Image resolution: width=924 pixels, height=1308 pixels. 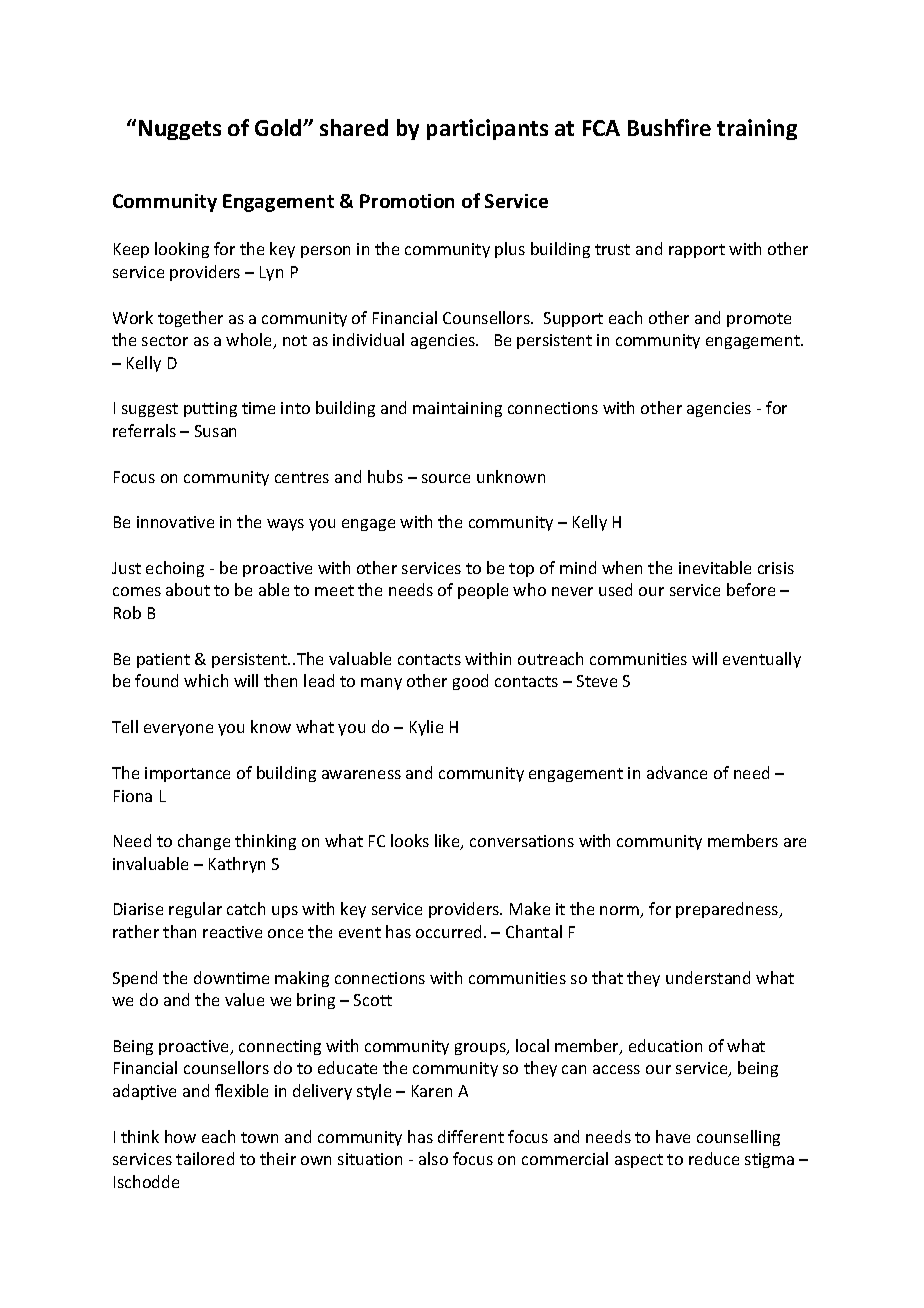 I want to click on occurred, so click(x=448, y=931).
